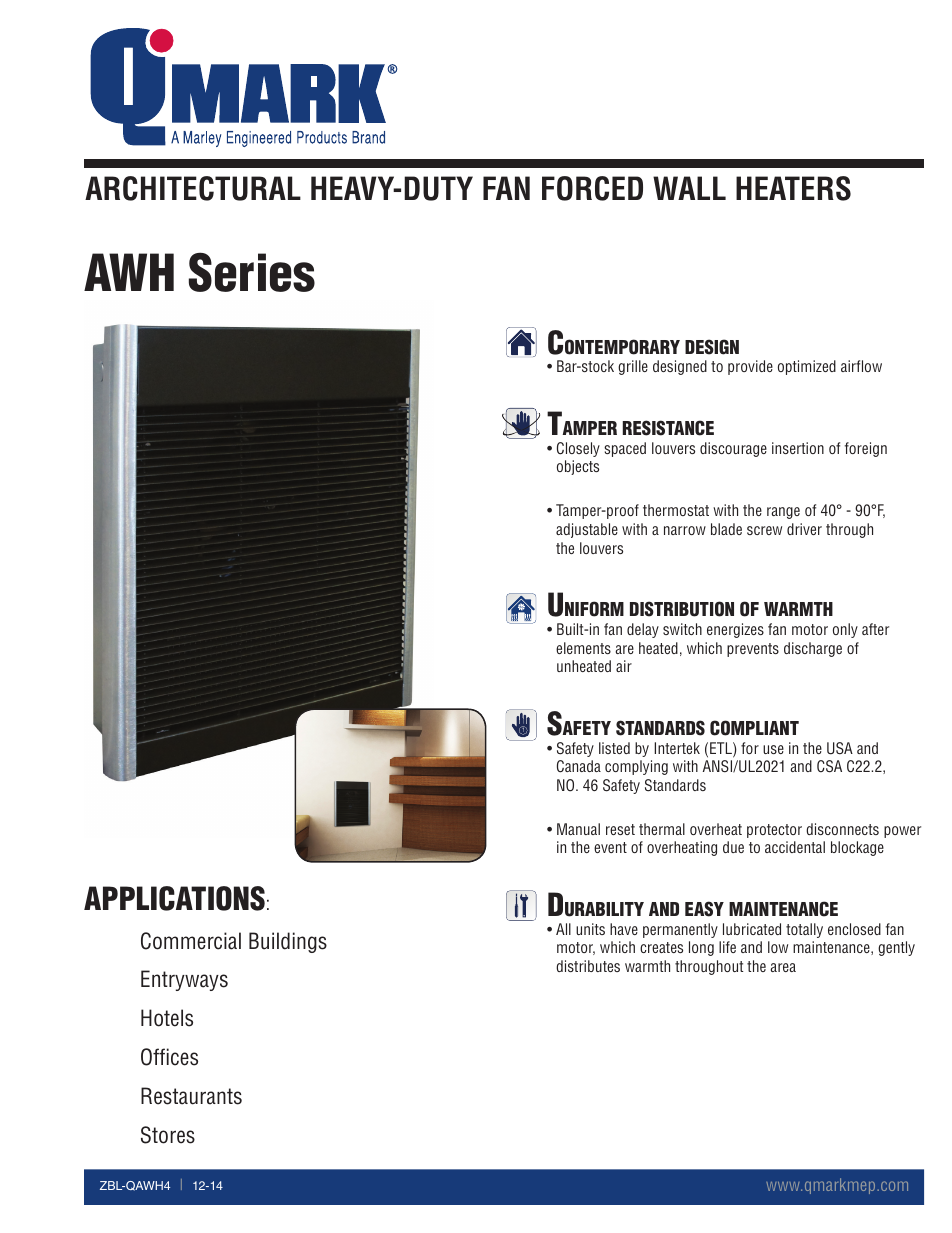 Image resolution: width=952 pixels, height=1233 pixels. I want to click on Closely, so click(578, 449).
